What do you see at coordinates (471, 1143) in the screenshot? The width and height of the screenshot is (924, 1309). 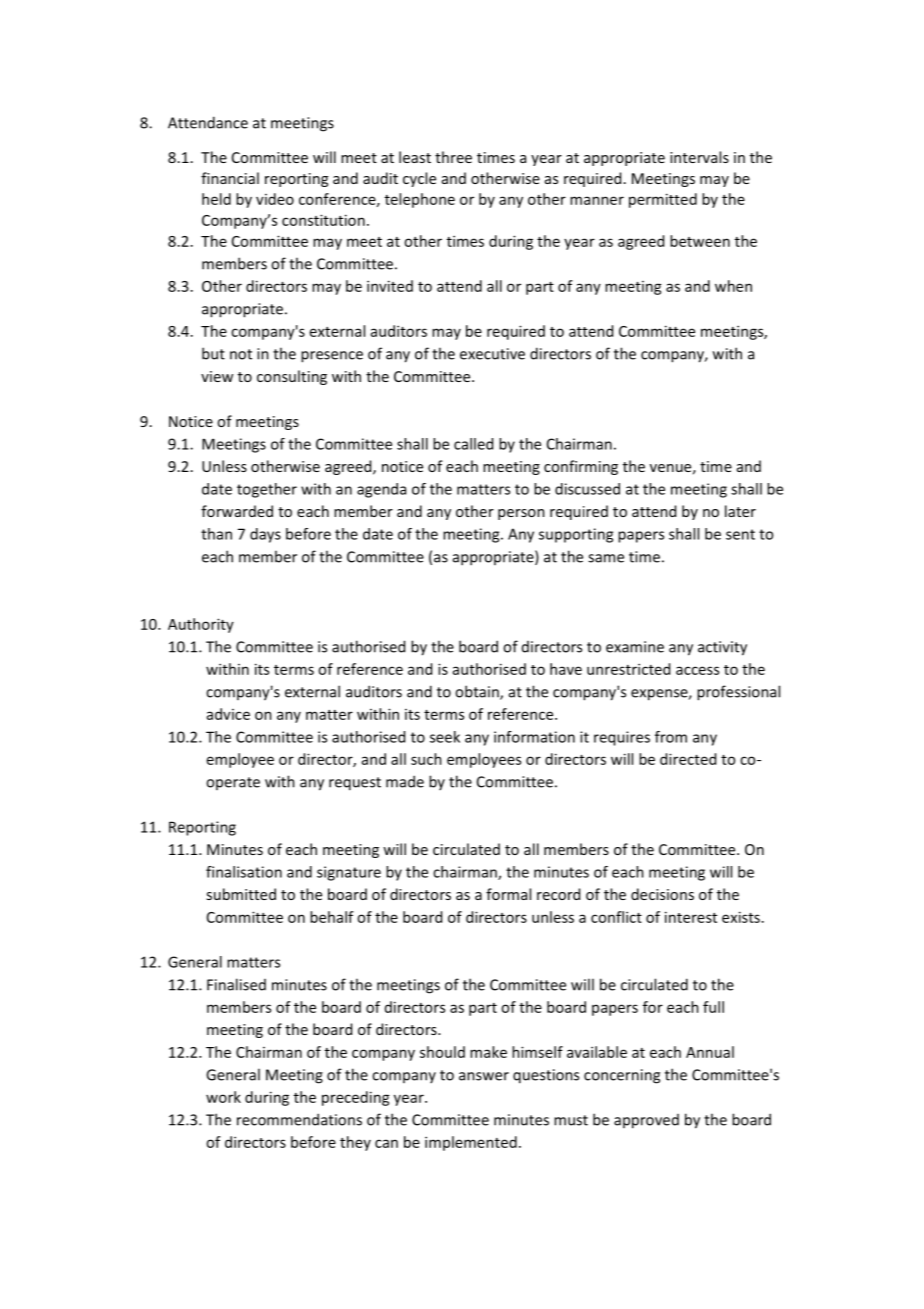 I see `implemented` at bounding box center [471, 1143].
